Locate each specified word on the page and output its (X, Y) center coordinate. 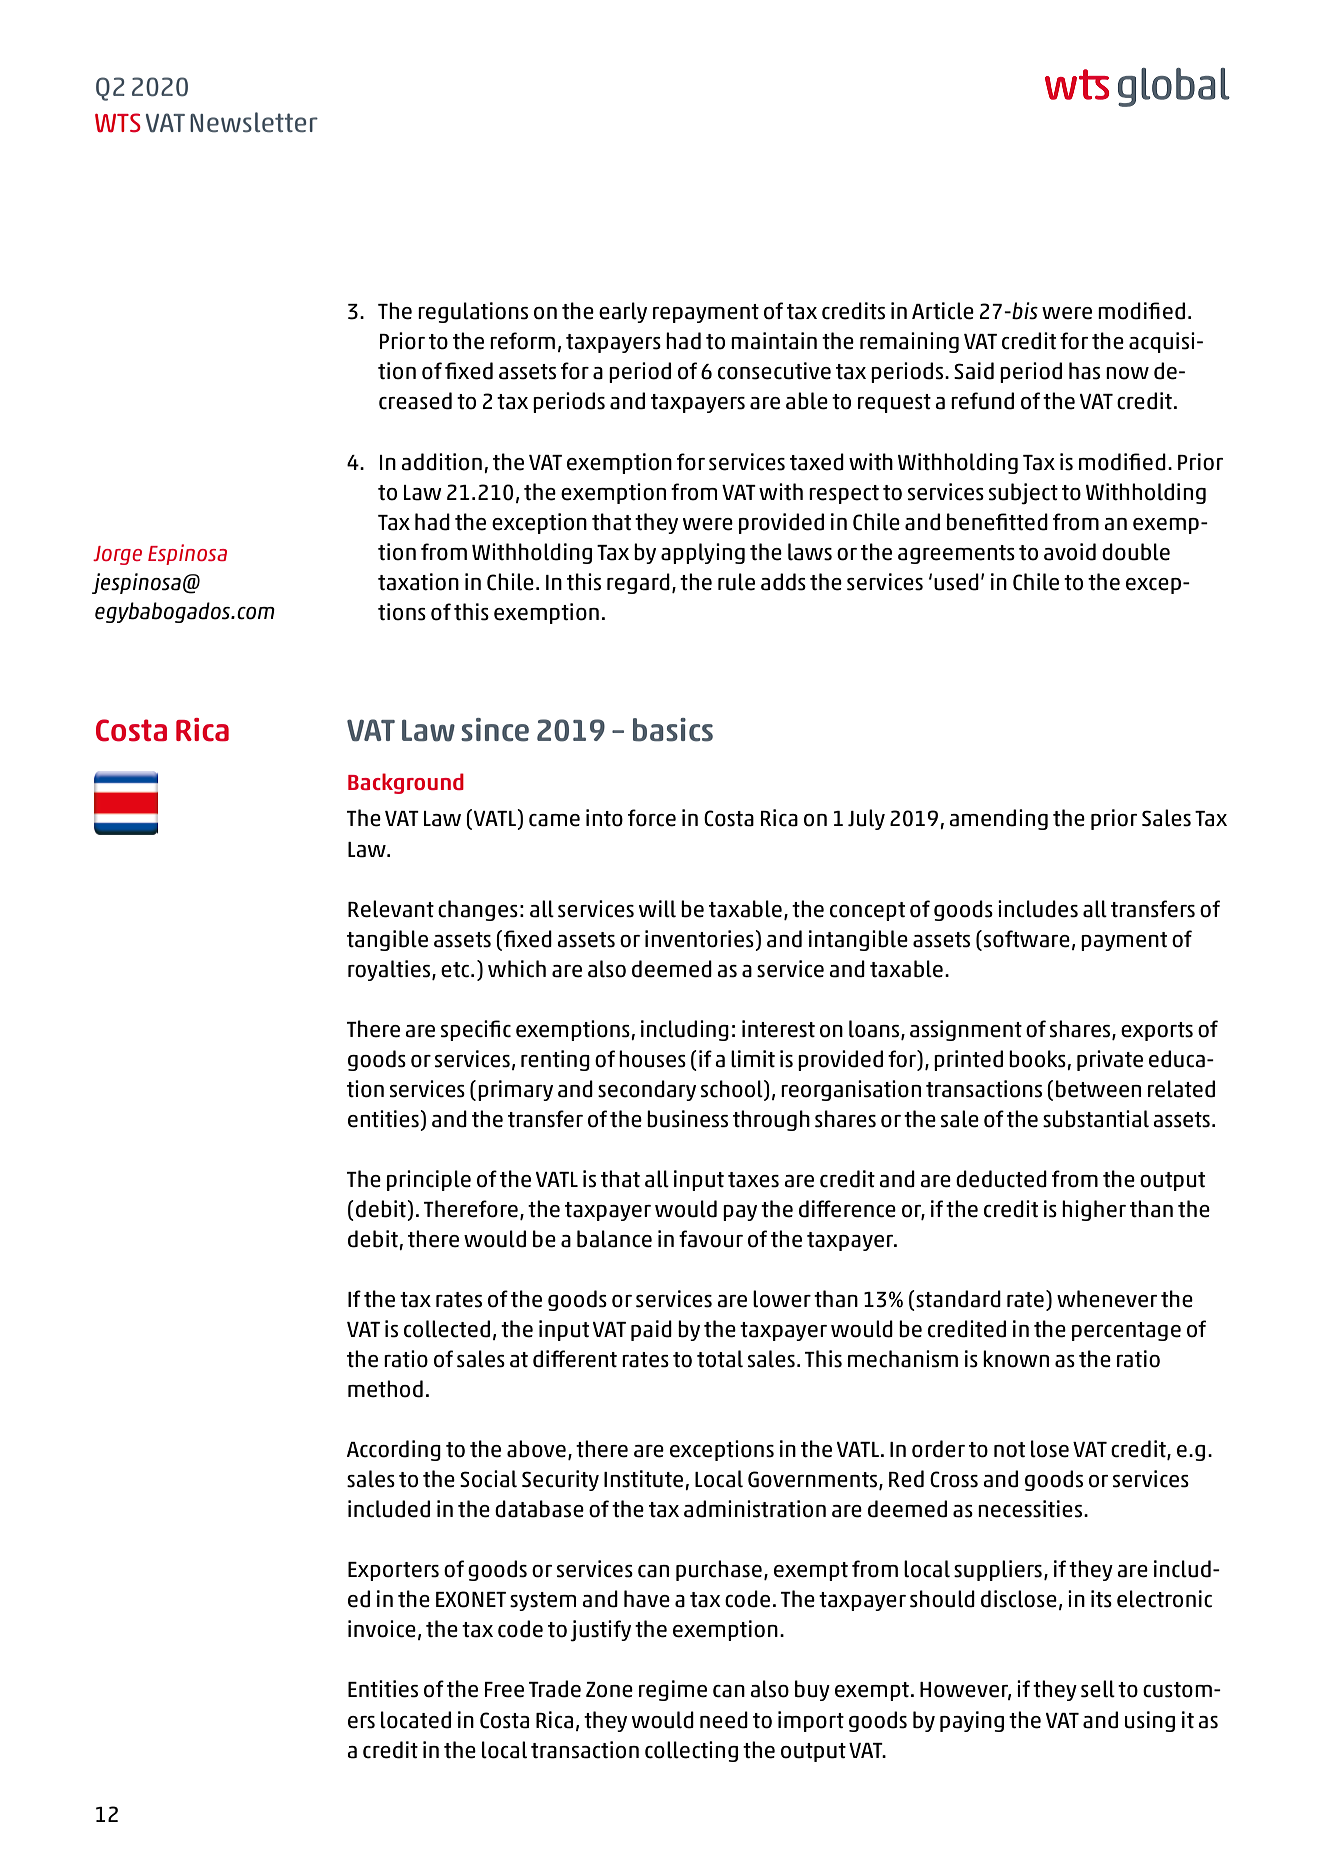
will (657, 909)
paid (651, 1330)
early (623, 312)
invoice (382, 1629)
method (385, 1389)
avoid (1070, 552)
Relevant (391, 909)
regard (638, 583)
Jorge (117, 555)
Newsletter (254, 122)
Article (943, 311)
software (1027, 939)
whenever (1107, 1299)
